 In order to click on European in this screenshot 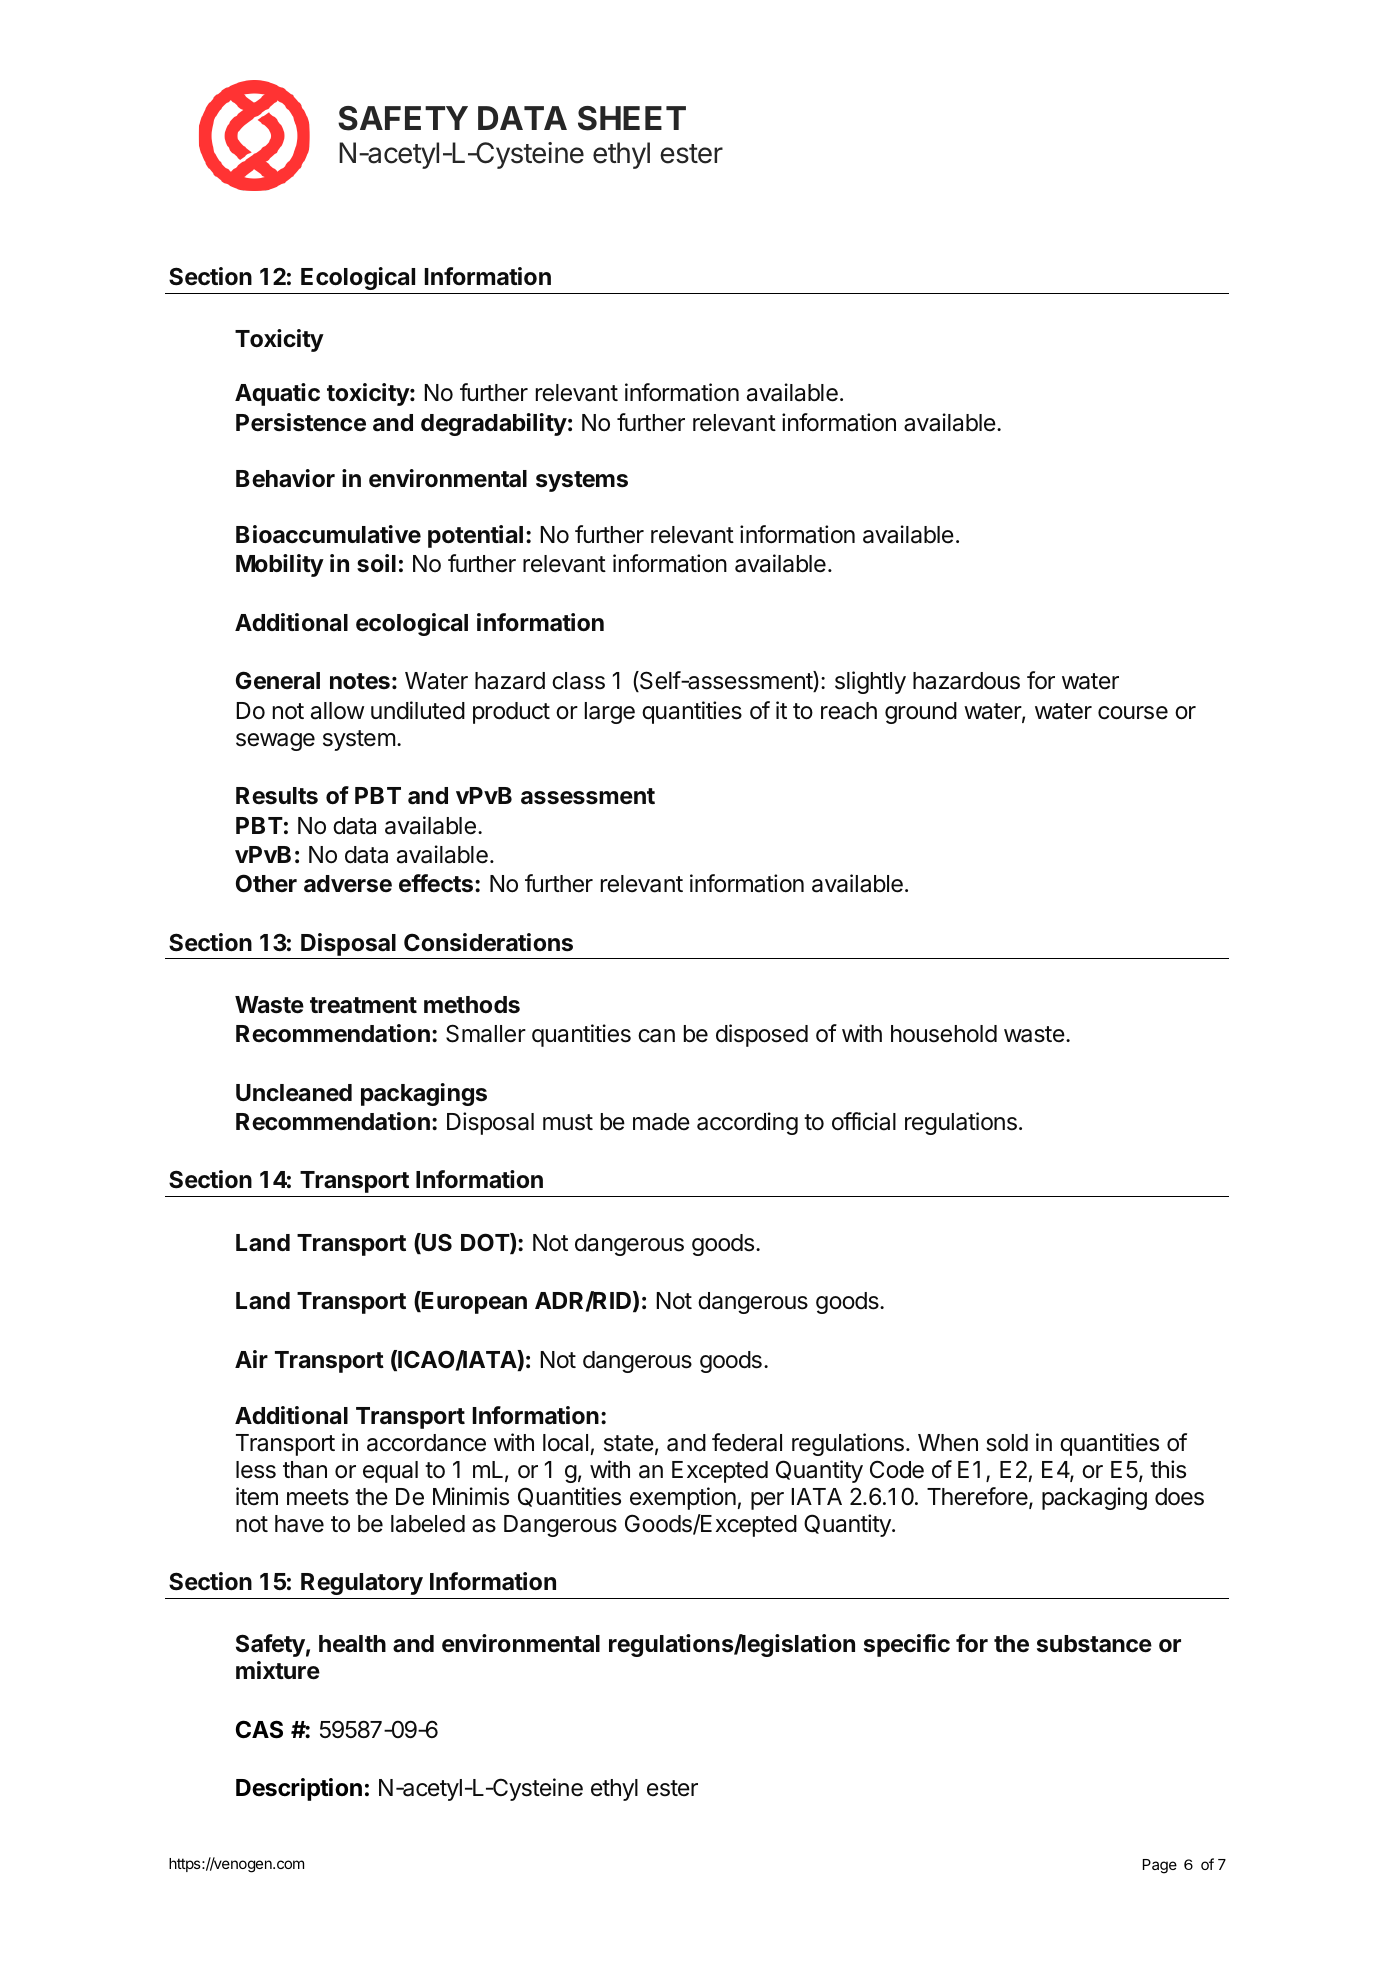, I will do `click(473, 1302)`.
